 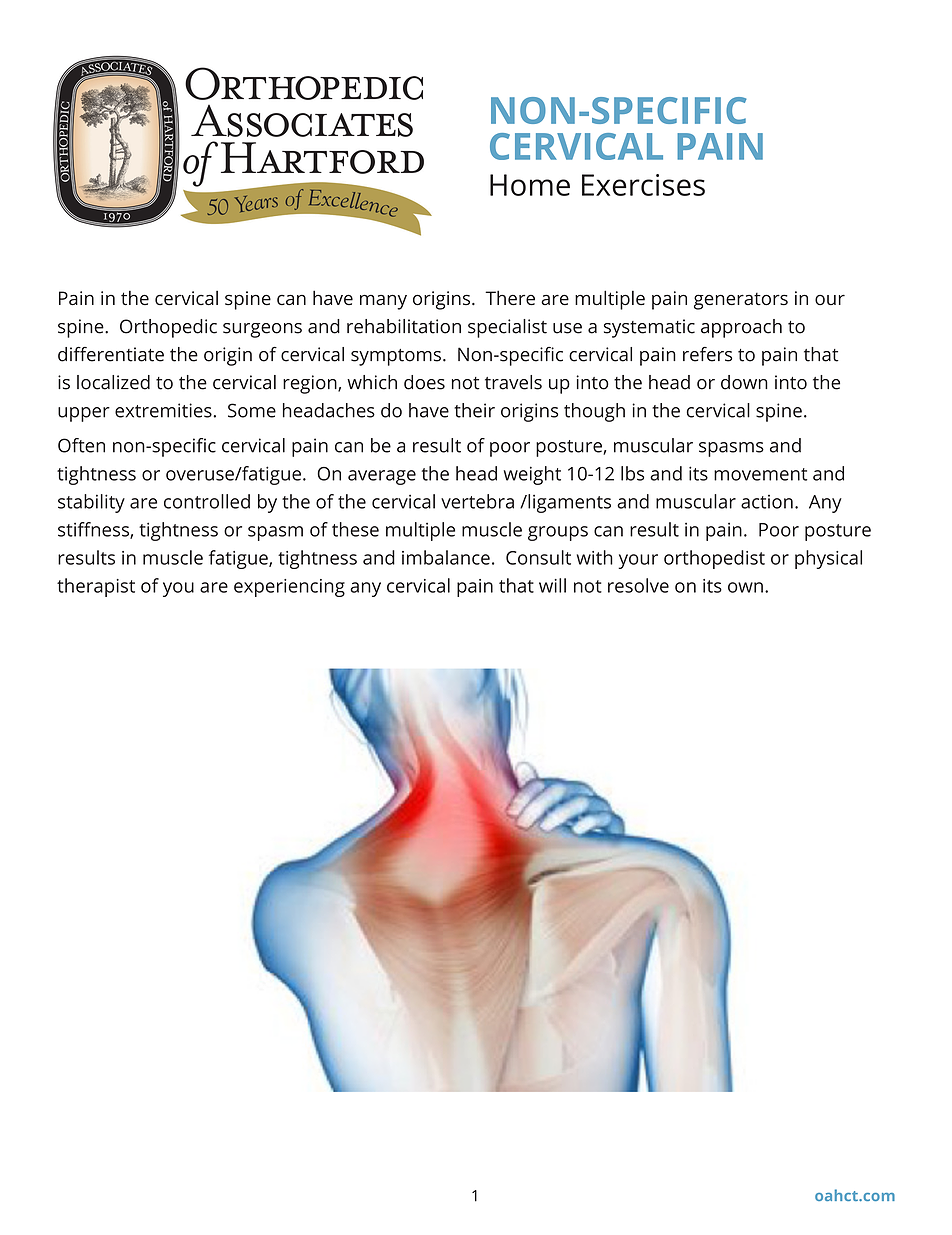 I want to click on Home, so click(x=530, y=185).
